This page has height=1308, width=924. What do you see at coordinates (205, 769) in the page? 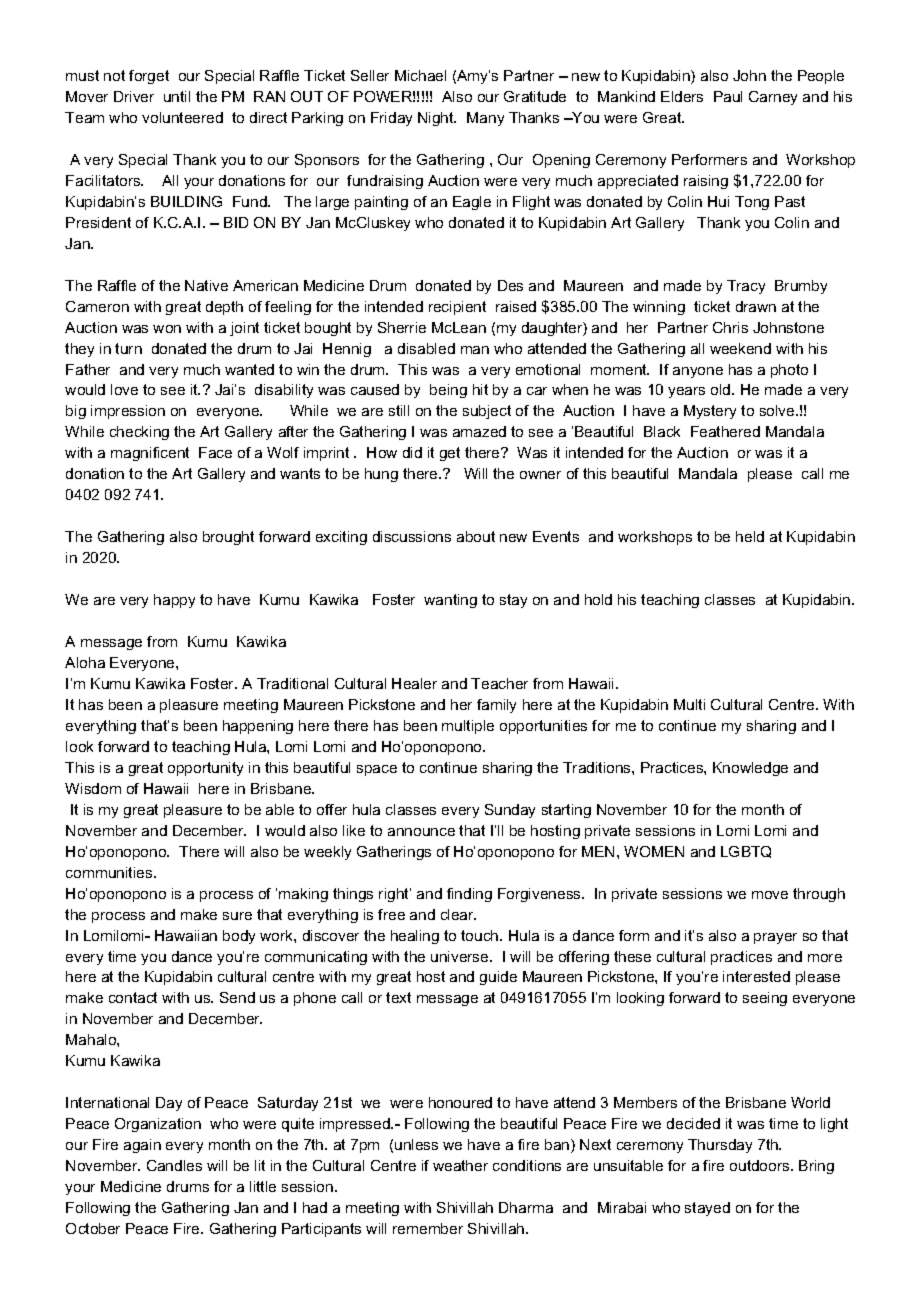
I see `opportunity` at bounding box center [205, 769].
